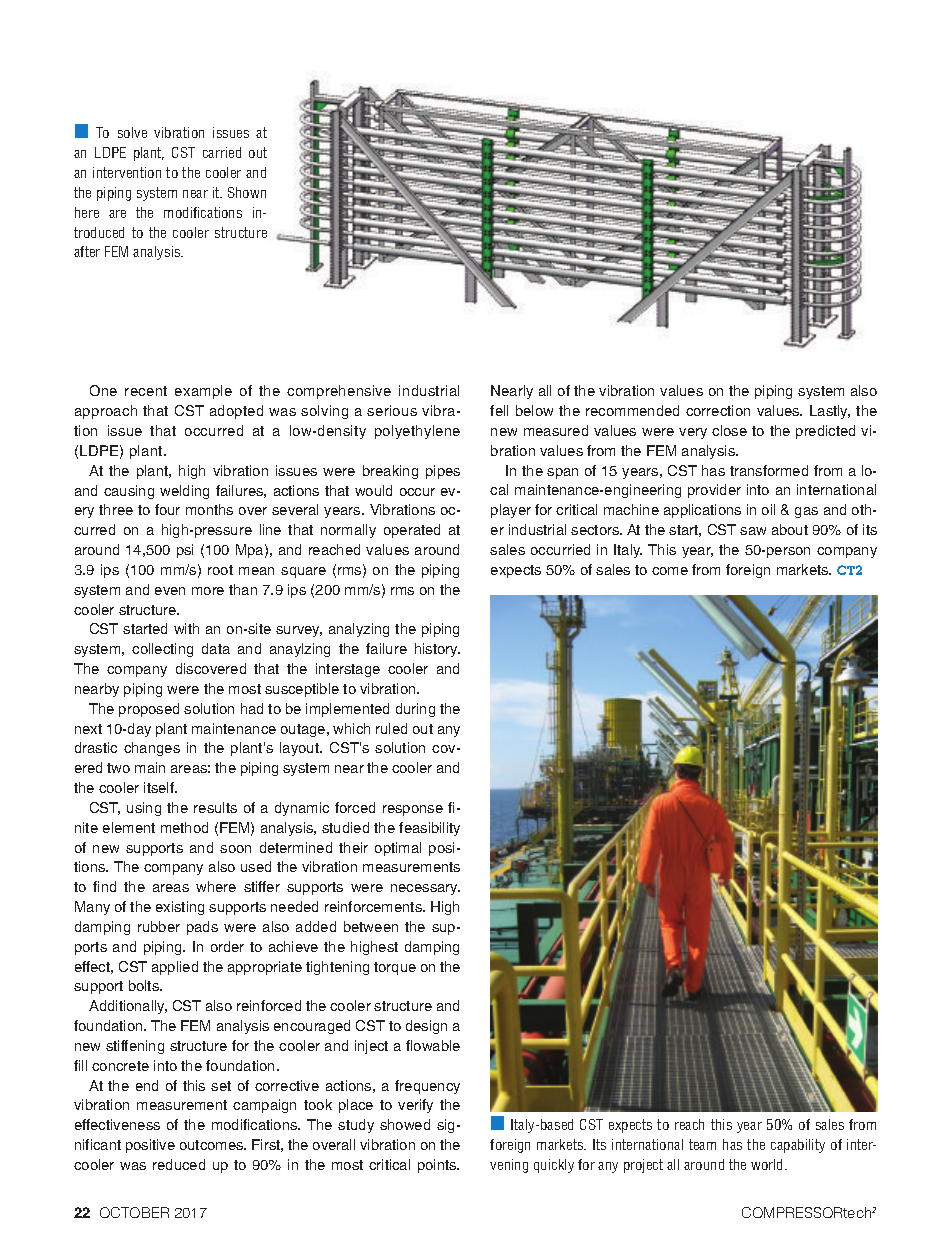  Describe the element at coordinates (768, 509) in the page. I see `oil` at that location.
